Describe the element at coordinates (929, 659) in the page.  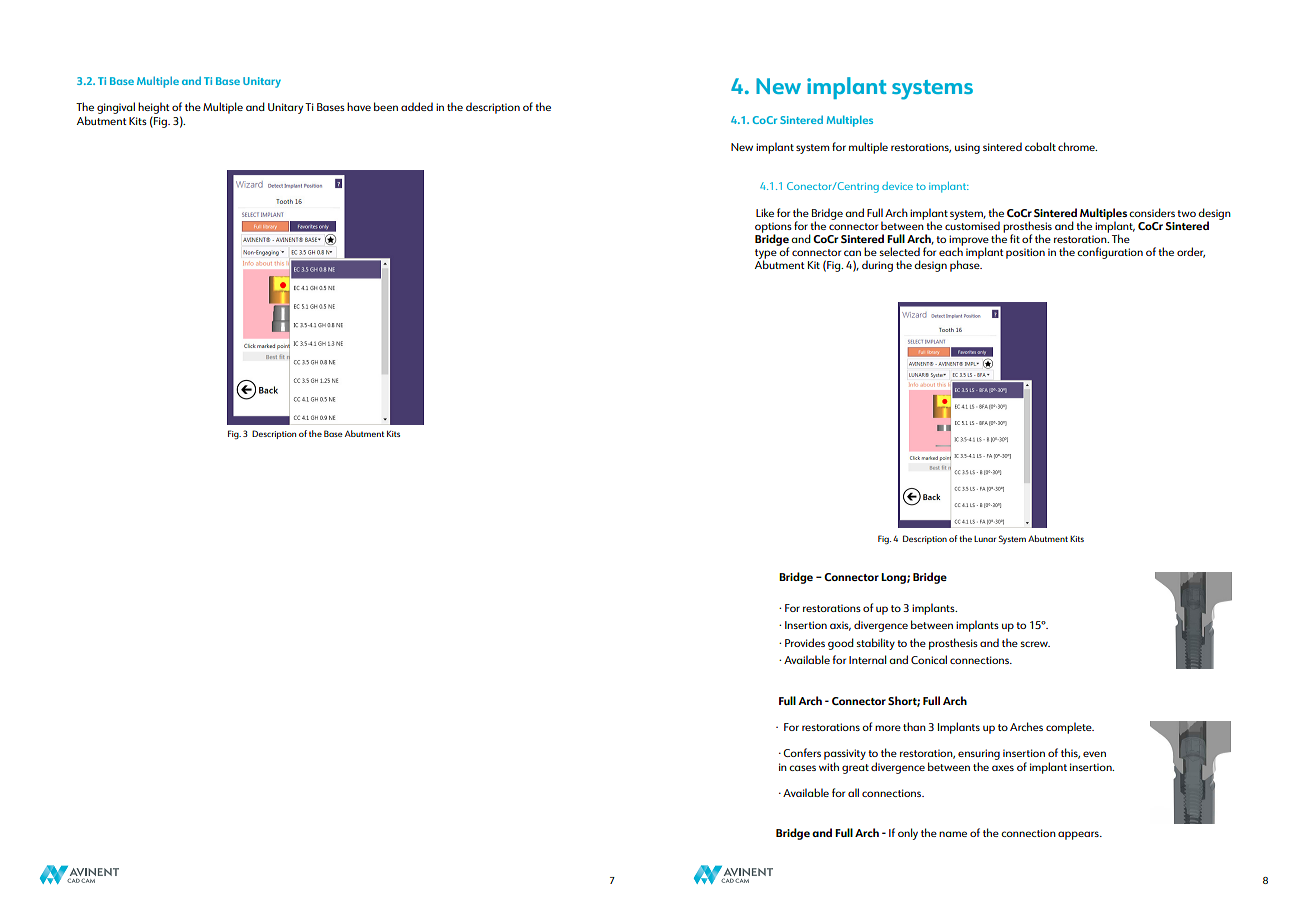
I see `Conical` at that location.
